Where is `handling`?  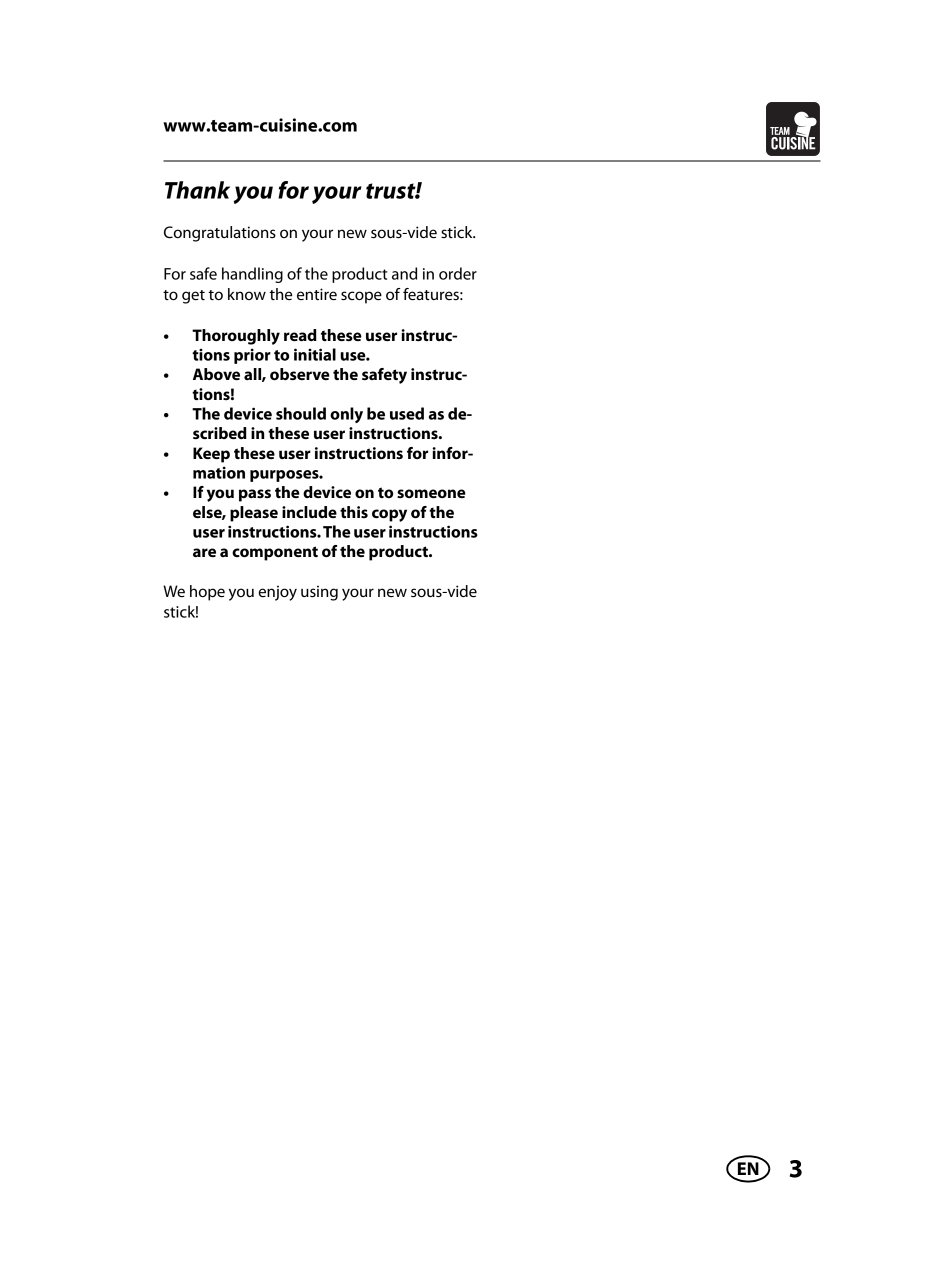 handling is located at coordinates (252, 275).
